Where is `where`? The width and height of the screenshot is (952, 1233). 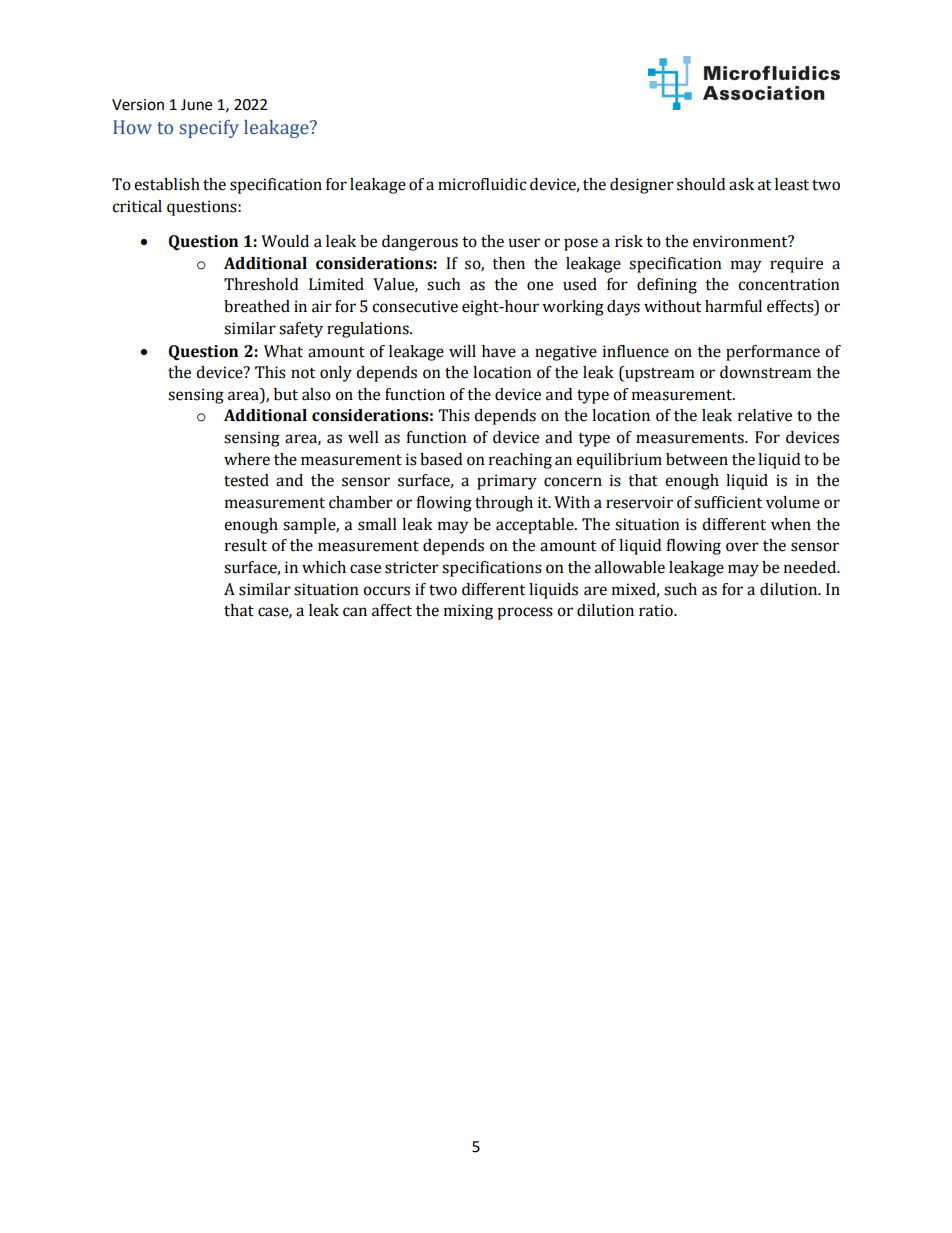
where is located at coordinates (247, 459).
